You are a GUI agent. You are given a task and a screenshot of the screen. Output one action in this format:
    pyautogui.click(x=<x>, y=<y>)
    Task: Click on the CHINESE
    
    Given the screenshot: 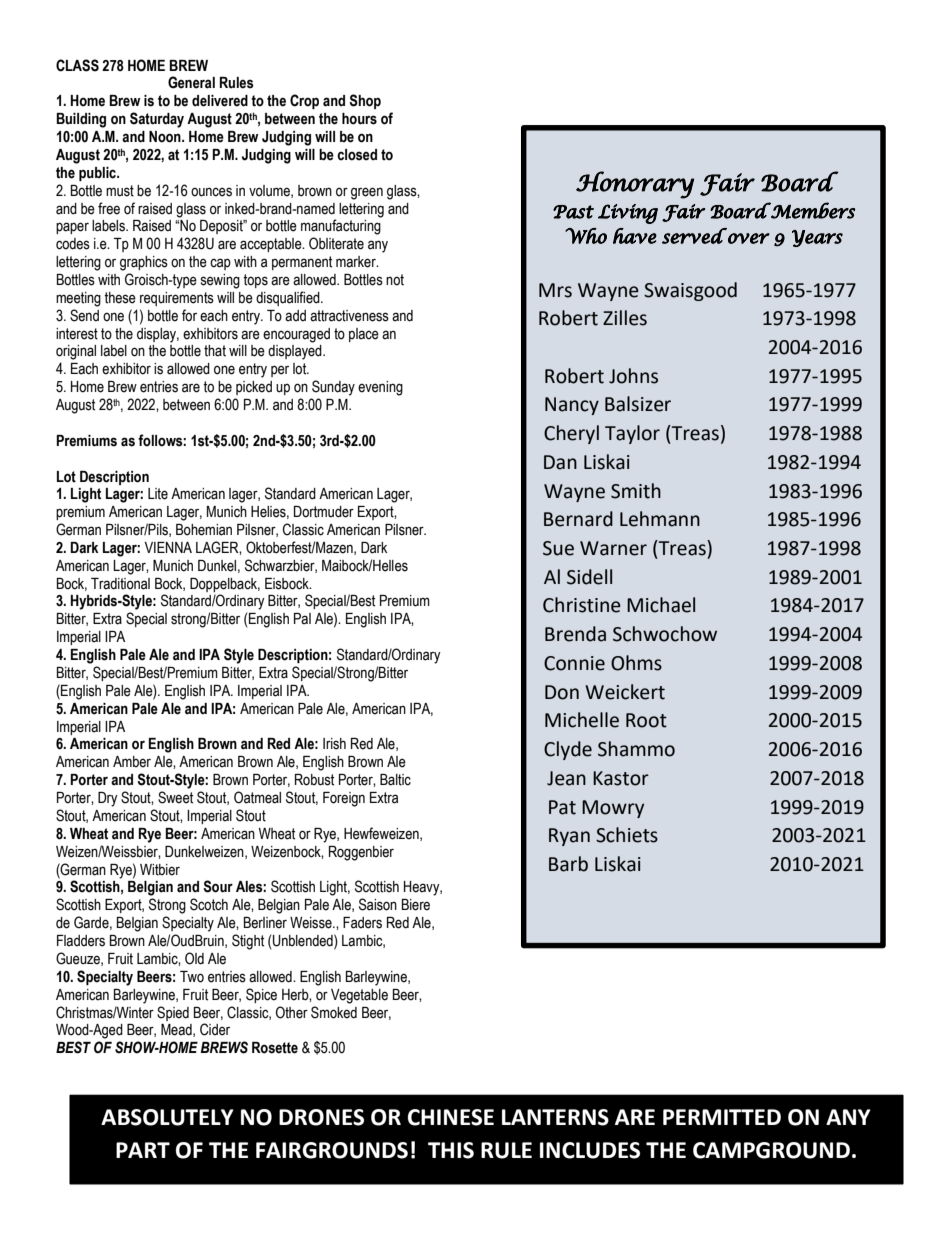 What is the action you would take?
    pyautogui.click(x=451, y=1117)
